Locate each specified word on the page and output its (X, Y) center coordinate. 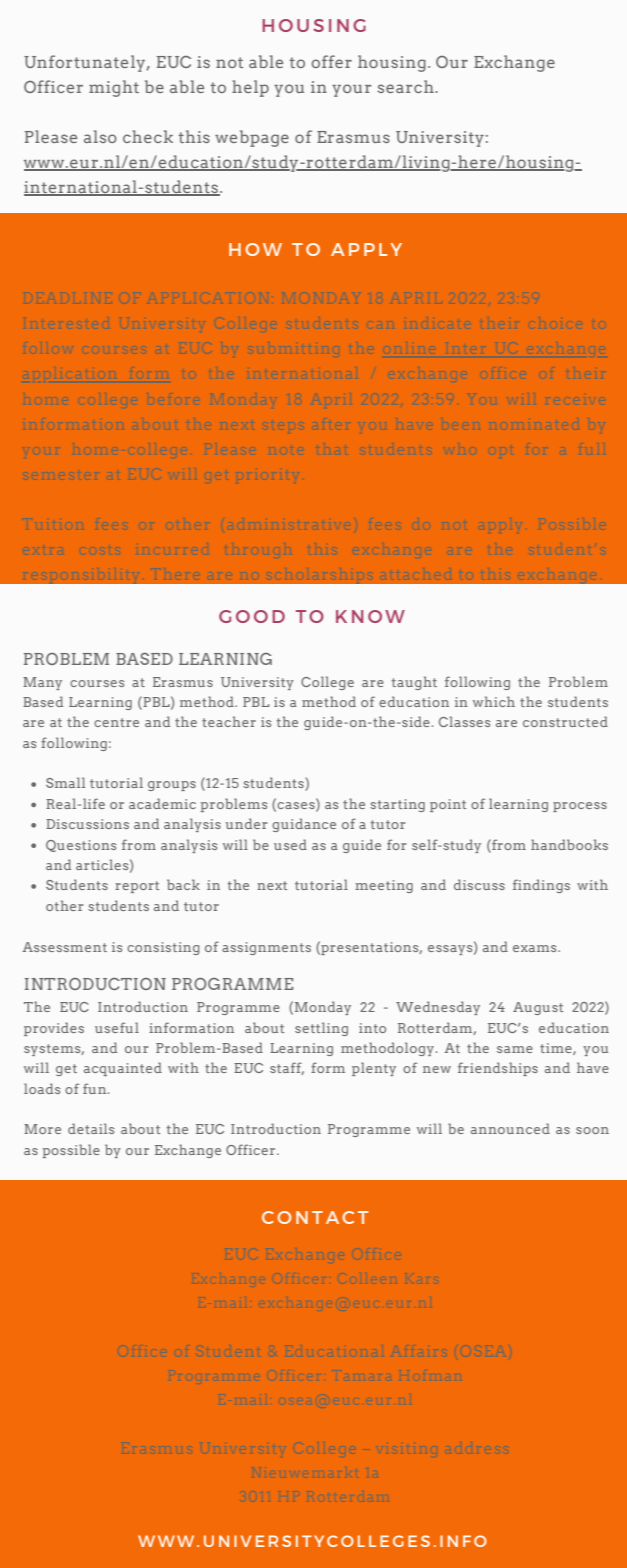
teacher (229, 721)
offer (331, 61)
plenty (374, 1069)
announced (510, 1128)
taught (414, 683)
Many (42, 683)
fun (96, 1088)
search (406, 86)
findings (541, 886)
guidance (304, 825)
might (114, 88)
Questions (81, 846)
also (100, 136)
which (494, 701)
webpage (252, 138)
